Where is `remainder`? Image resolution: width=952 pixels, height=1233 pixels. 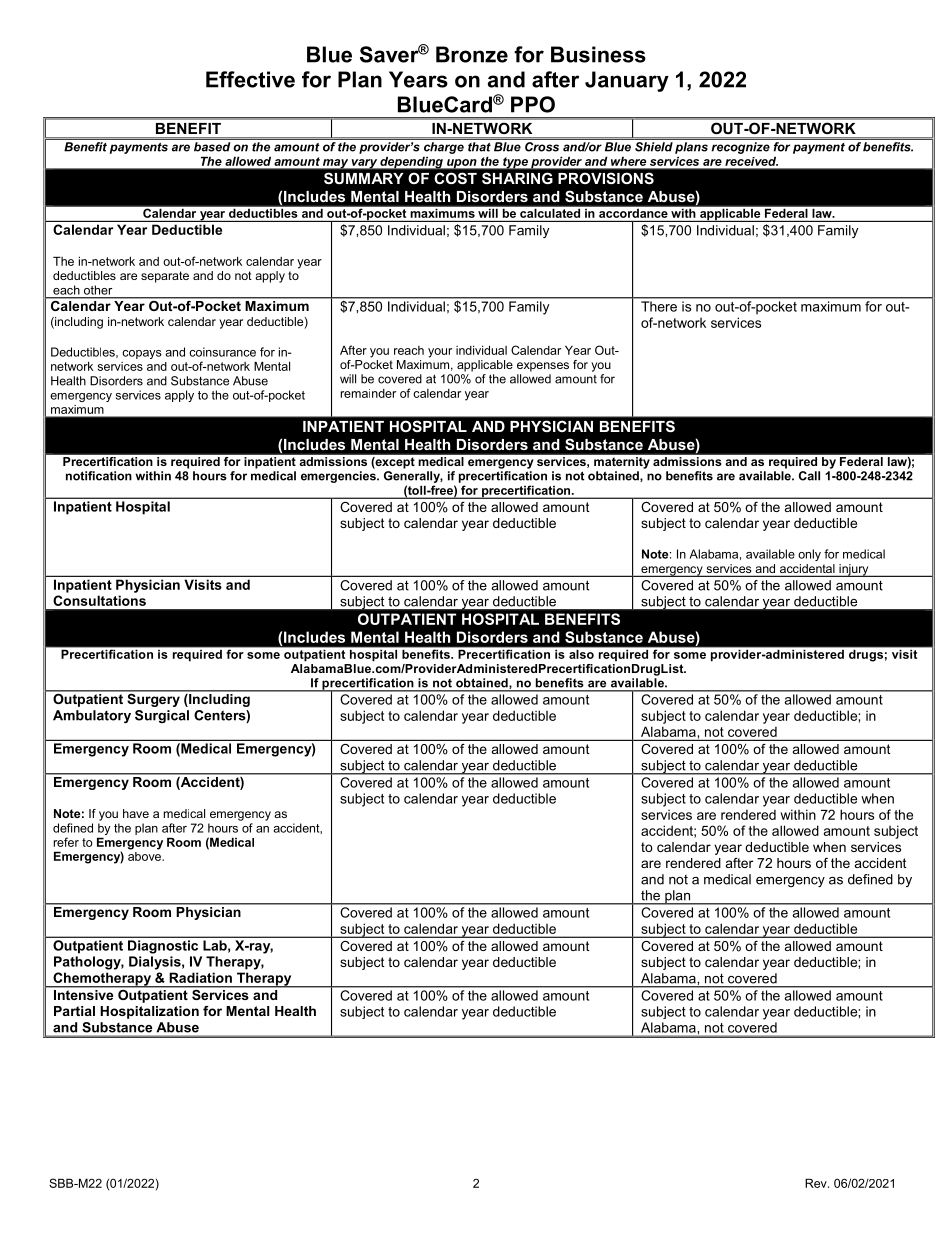
remainder is located at coordinates (368, 393).
